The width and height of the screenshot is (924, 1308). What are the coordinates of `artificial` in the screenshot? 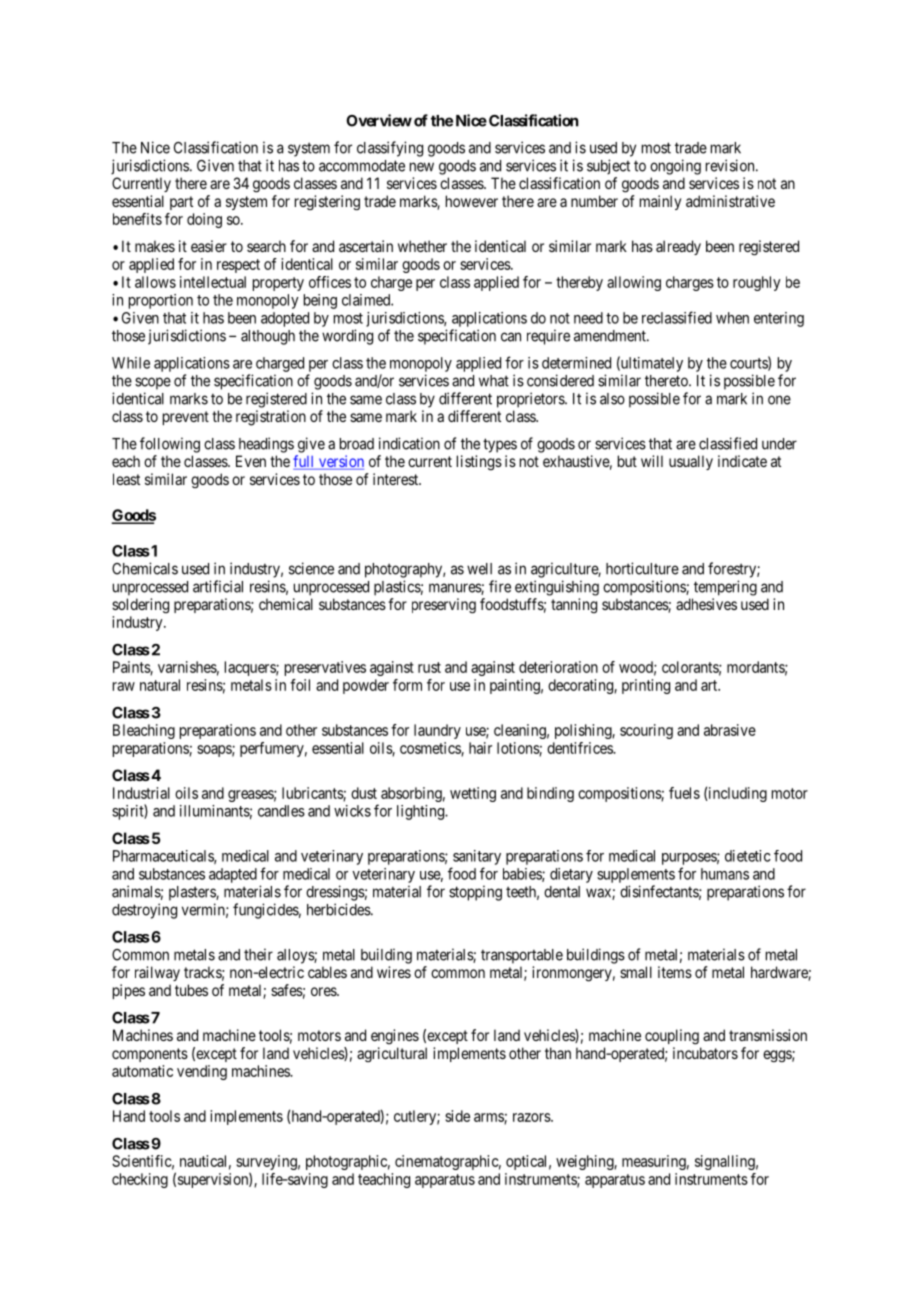 It's located at (218, 586).
